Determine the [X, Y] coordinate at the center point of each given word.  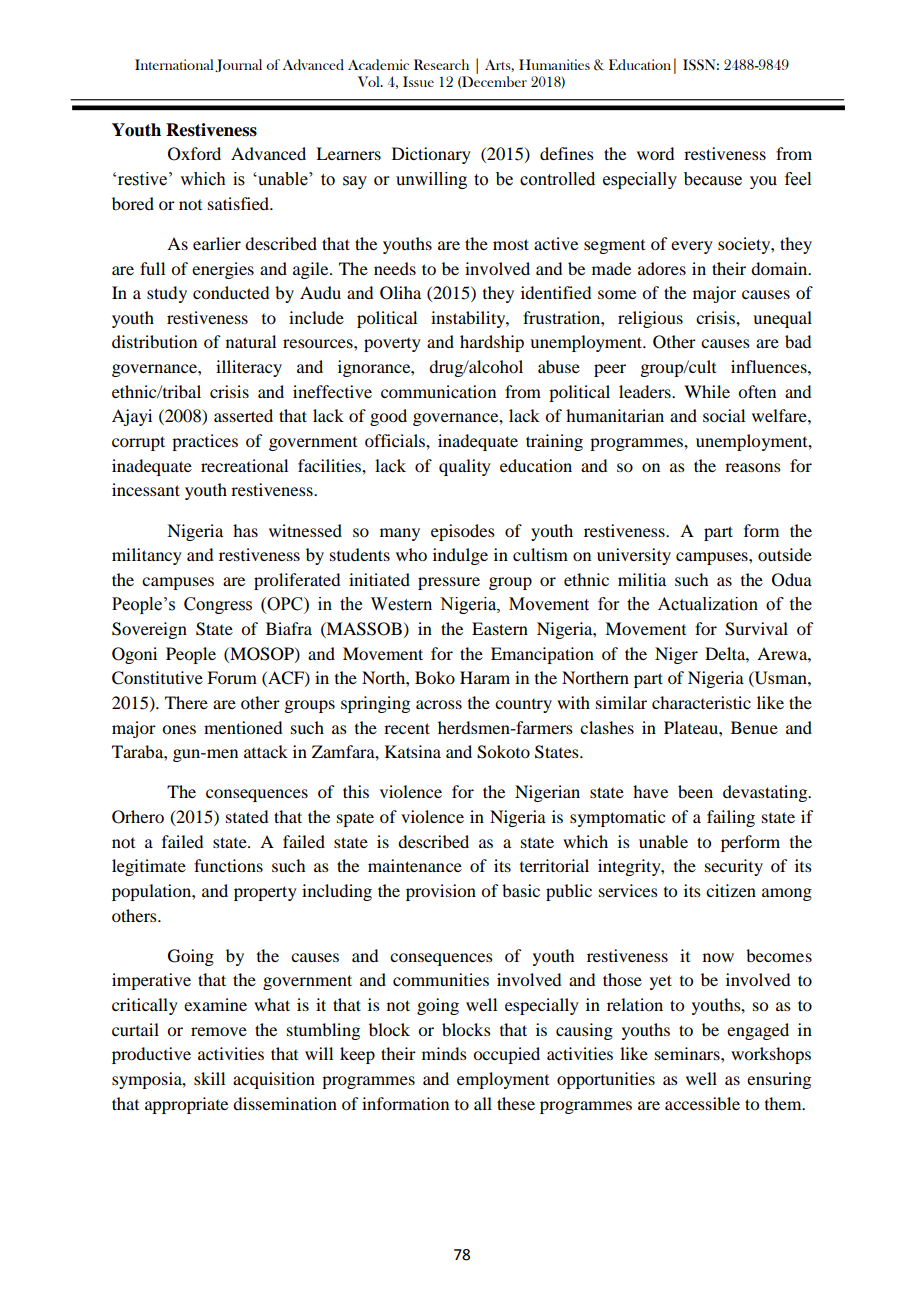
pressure [449, 583]
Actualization [708, 604]
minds [444, 1053]
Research [441, 64]
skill [209, 1078]
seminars [688, 1053]
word [655, 153]
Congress [218, 605]
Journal [238, 65]
